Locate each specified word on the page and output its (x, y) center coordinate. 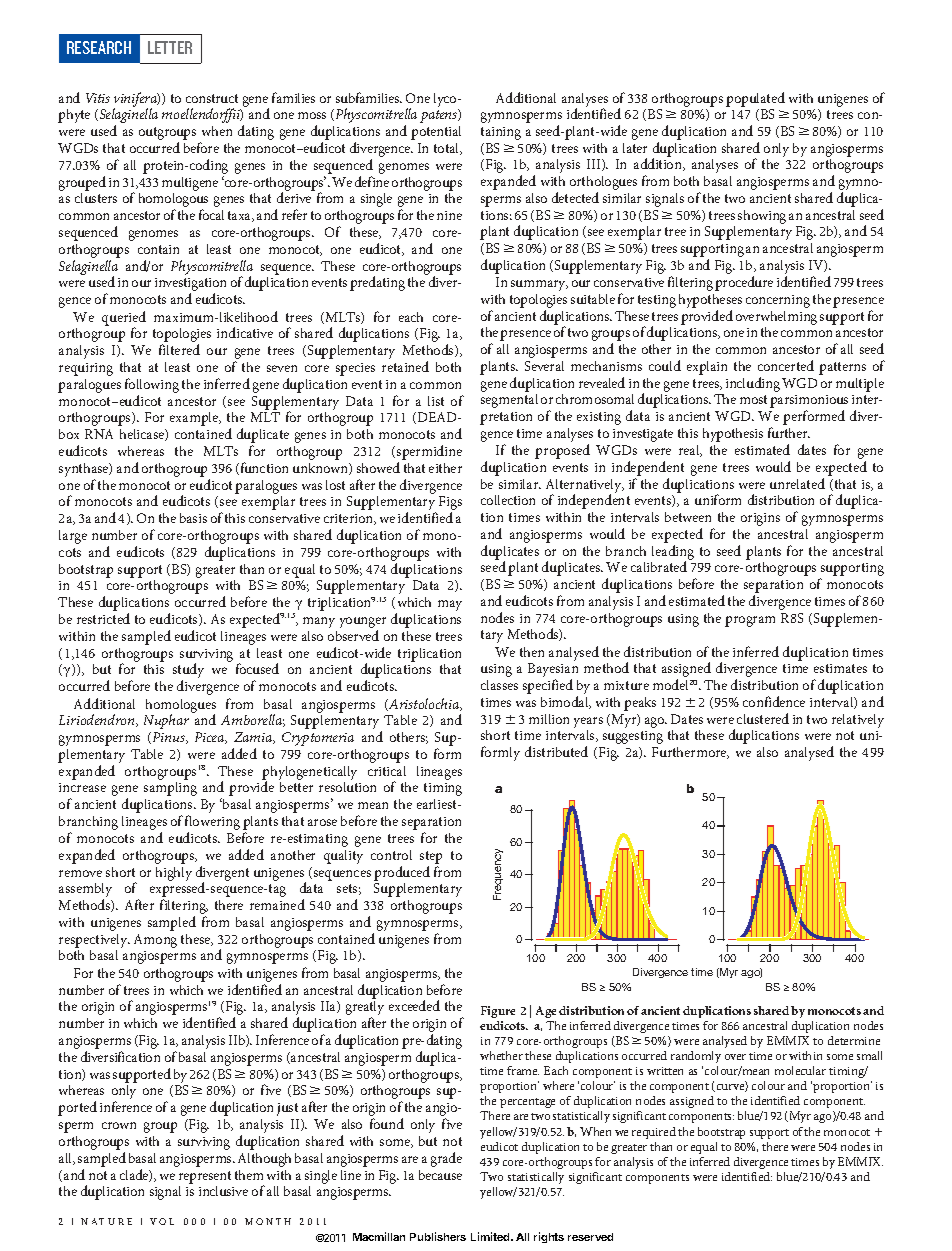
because (440, 1175)
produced (402, 873)
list (436, 401)
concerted (786, 365)
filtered (179, 349)
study (188, 672)
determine (854, 1040)
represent (205, 1177)
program (750, 621)
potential (436, 133)
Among (155, 941)
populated (755, 99)
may (450, 605)
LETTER (170, 47)
